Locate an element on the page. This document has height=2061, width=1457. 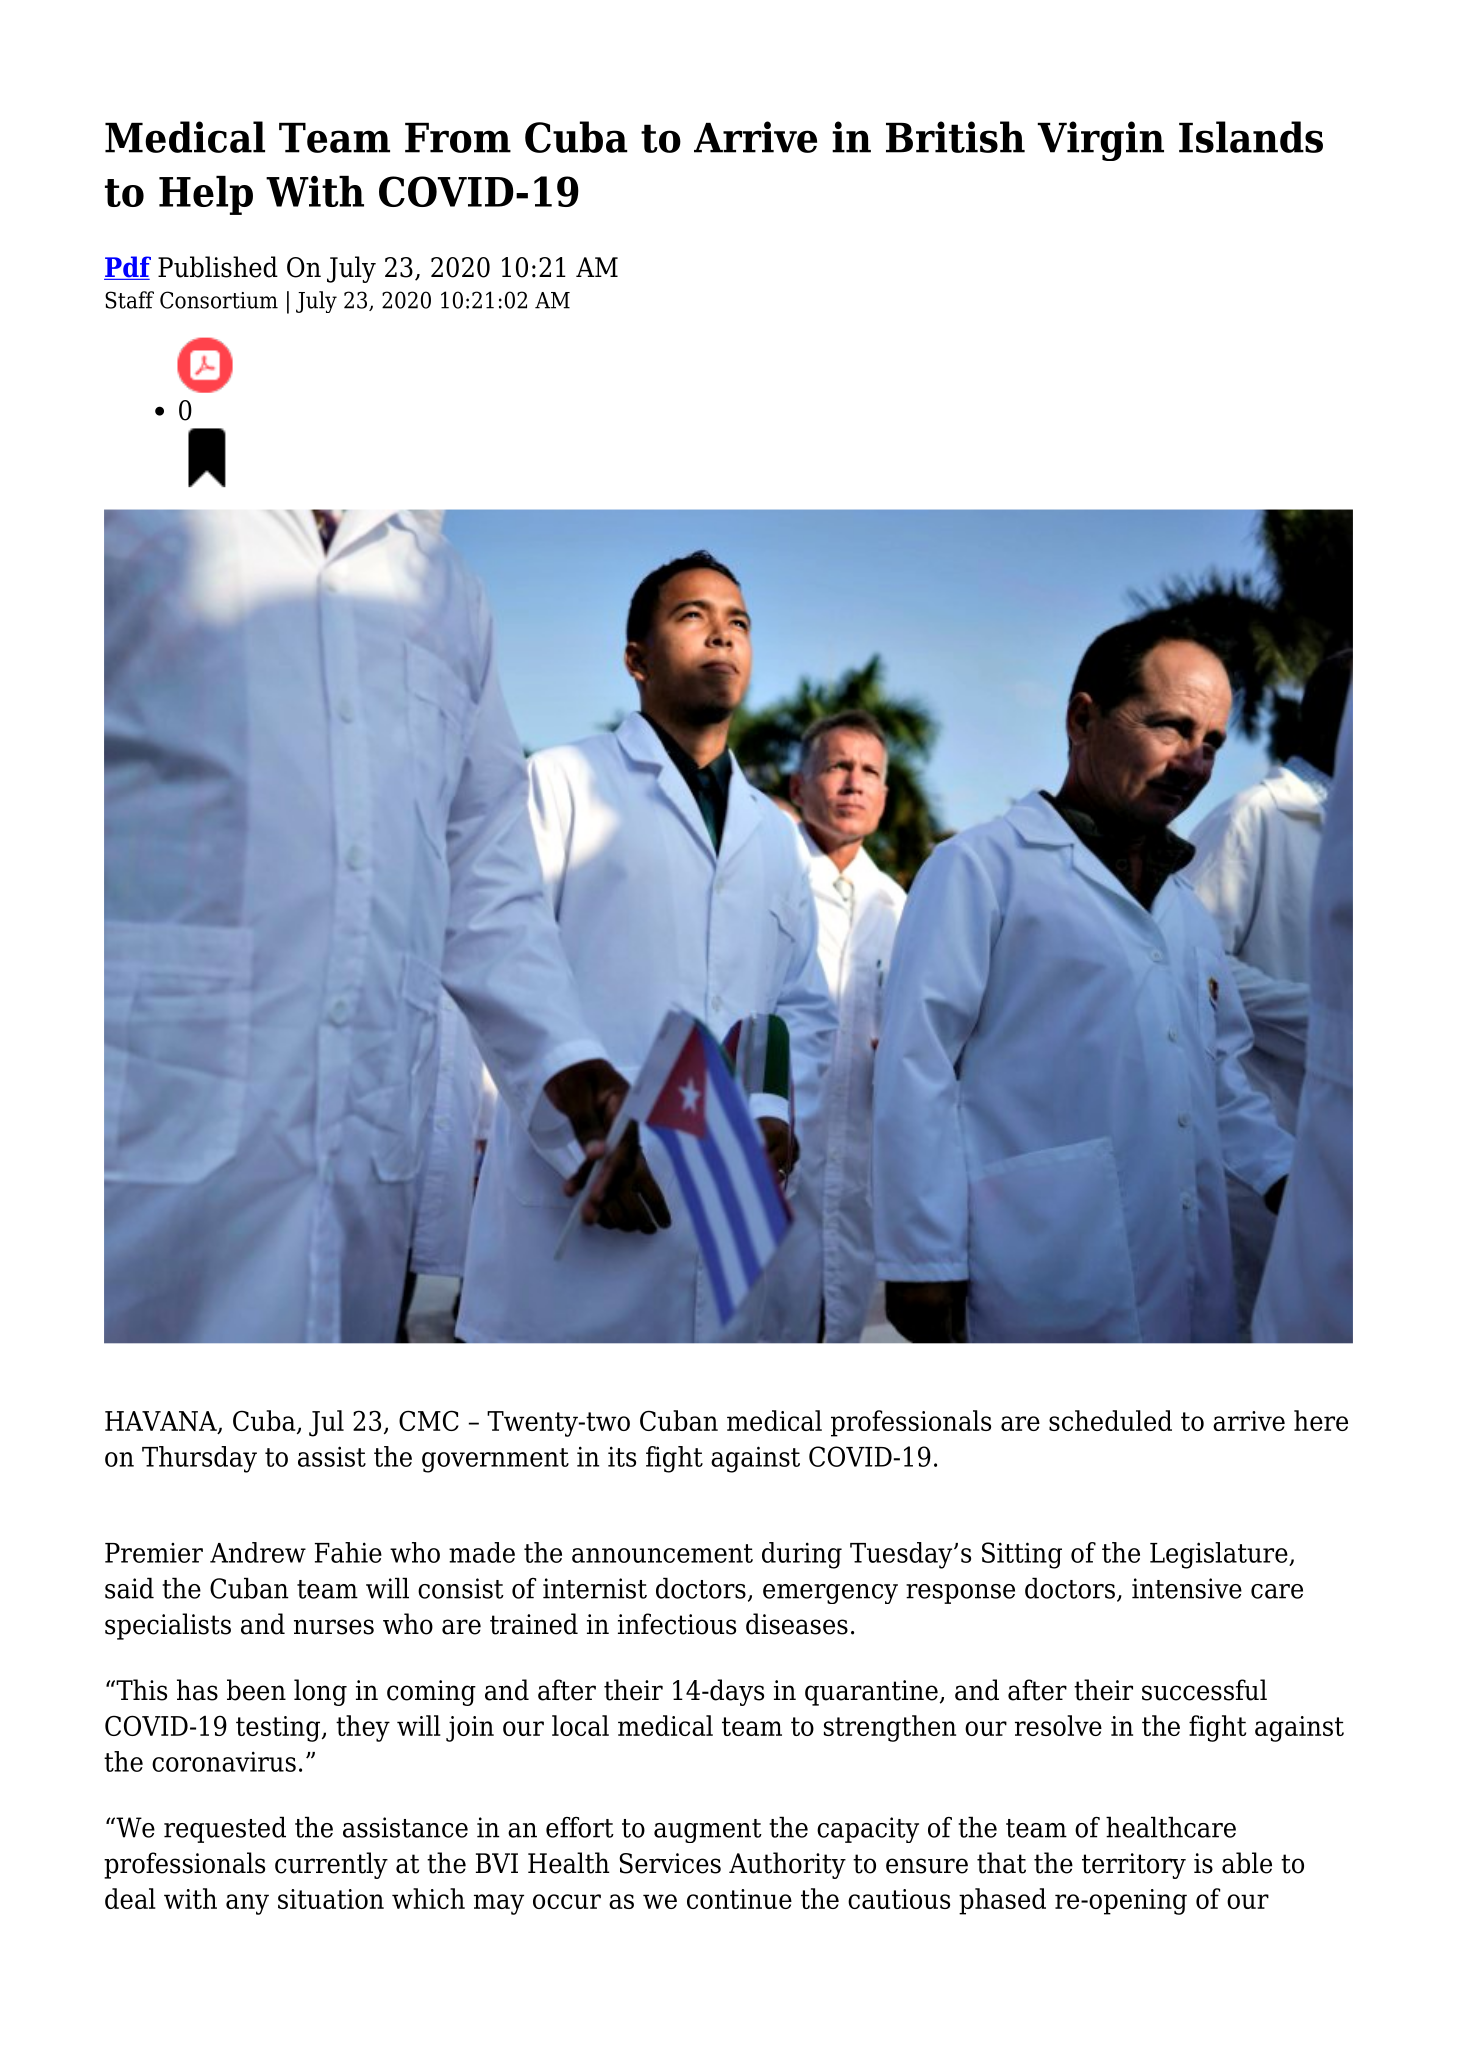
its is located at coordinates (622, 1456).
